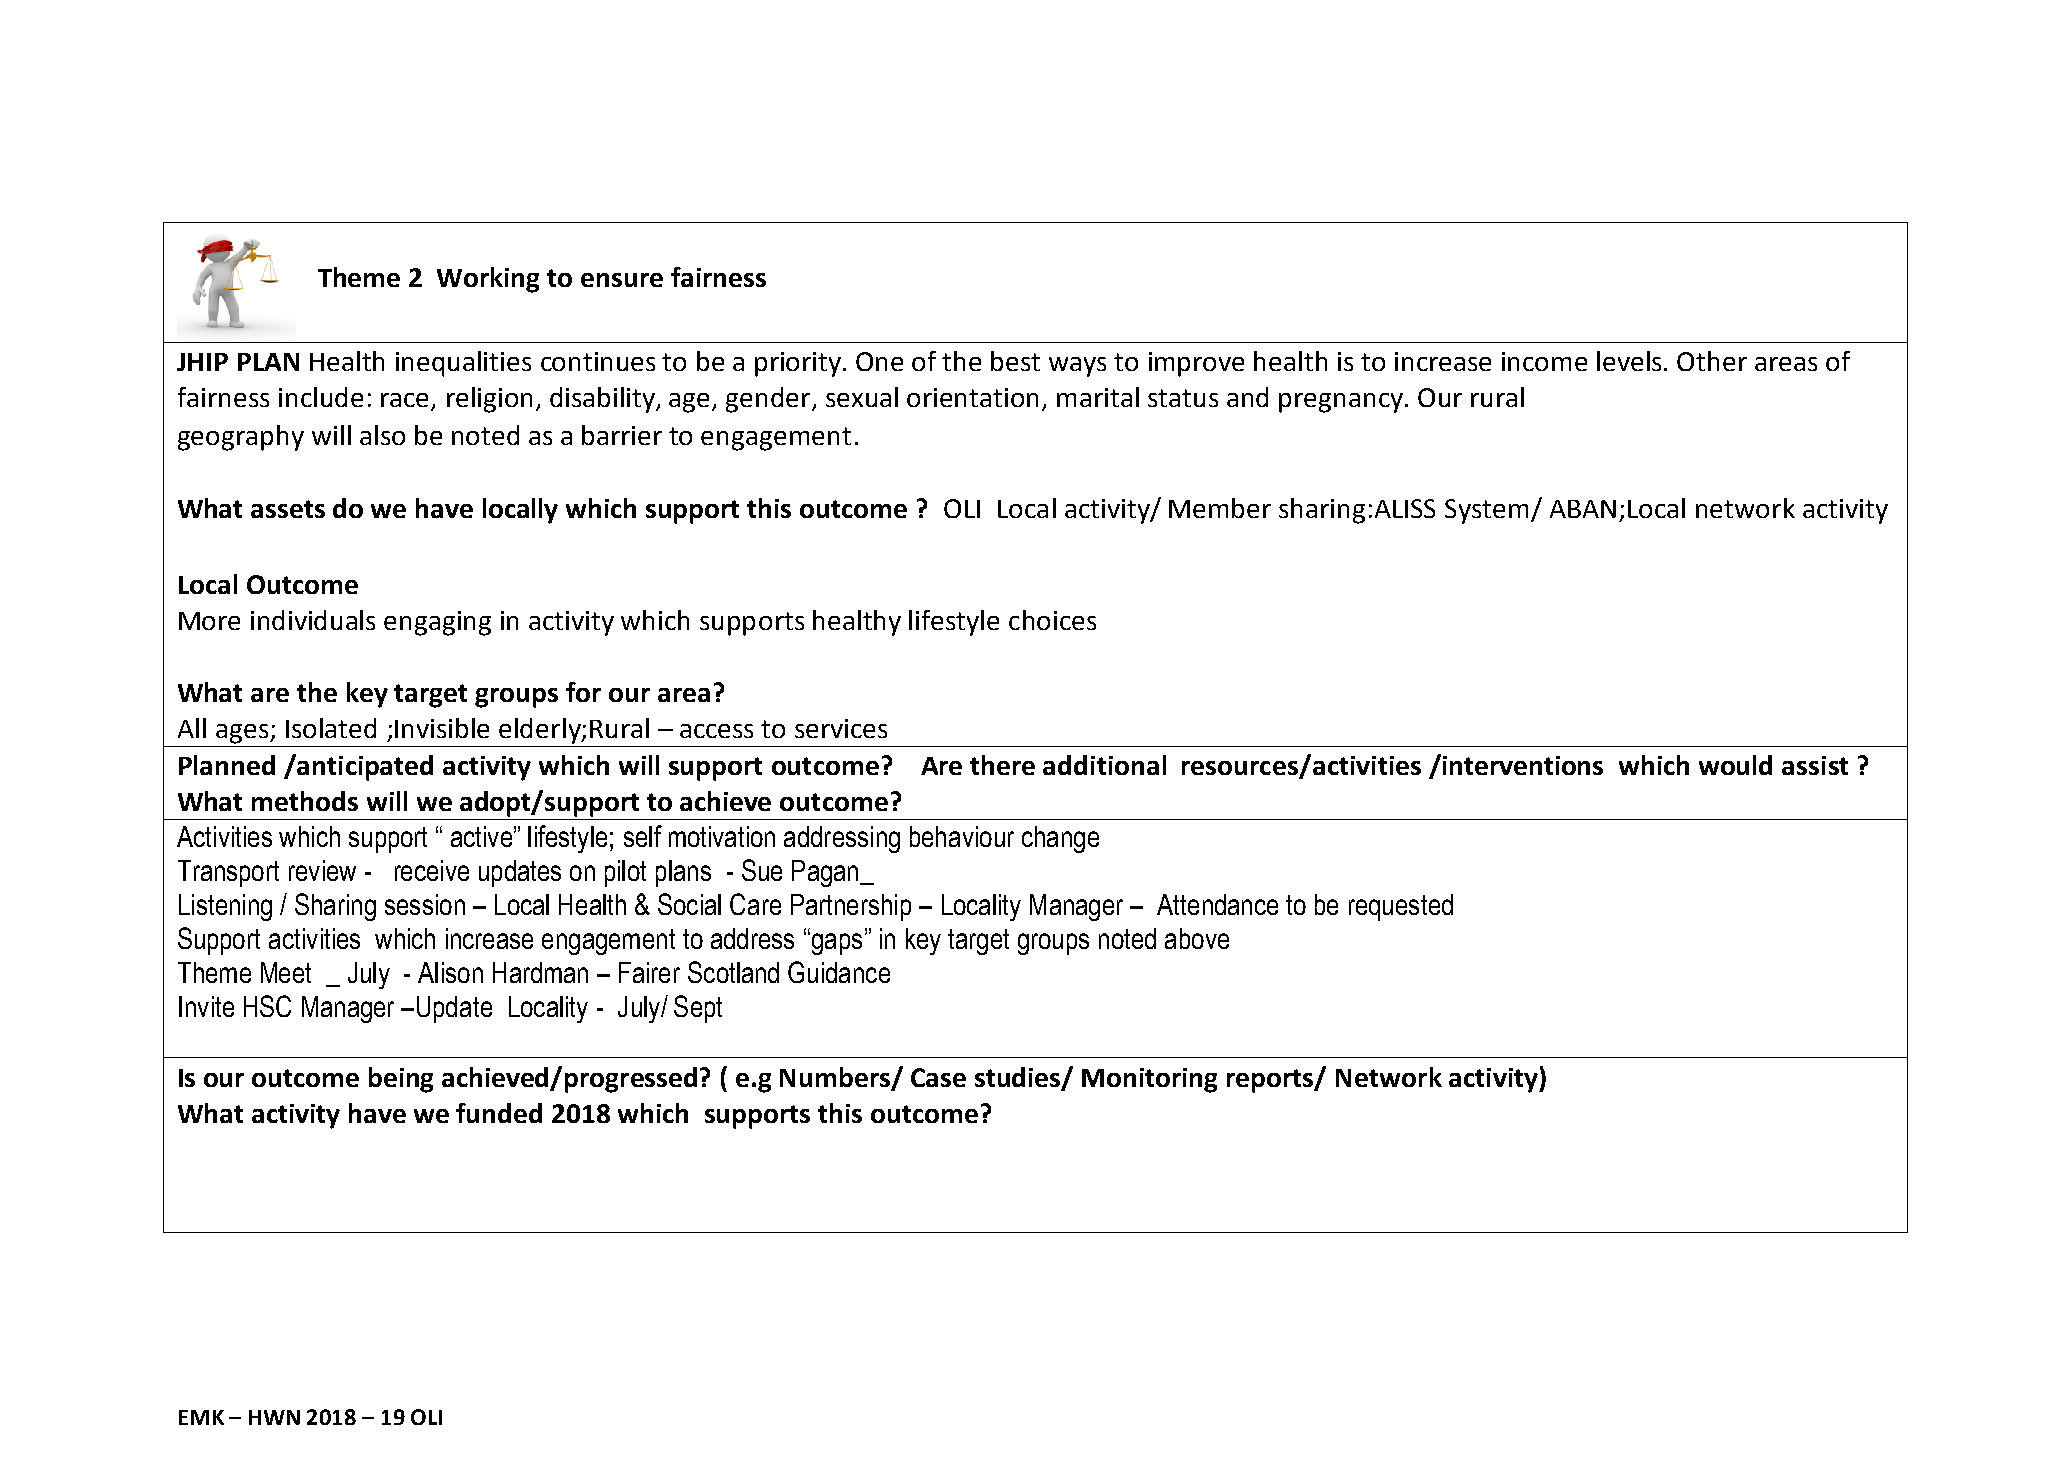 The height and width of the image is (1464, 2070). I want to click on being, so click(401, 1080).
